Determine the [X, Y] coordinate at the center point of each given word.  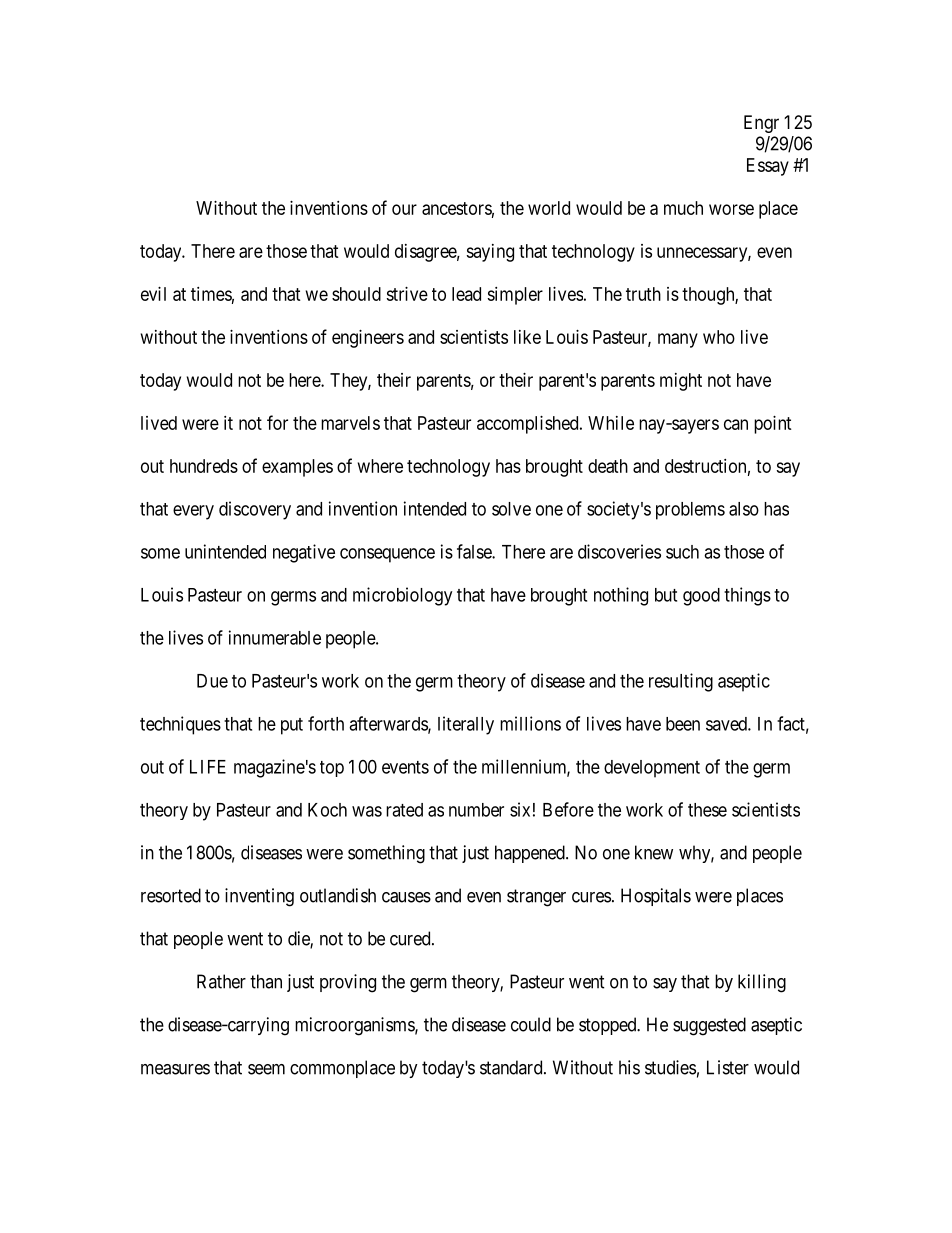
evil [153, 294]
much [683, 208]
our [404, 209]
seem [266, 1069]
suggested [709, 1026]
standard [512, 1067]
